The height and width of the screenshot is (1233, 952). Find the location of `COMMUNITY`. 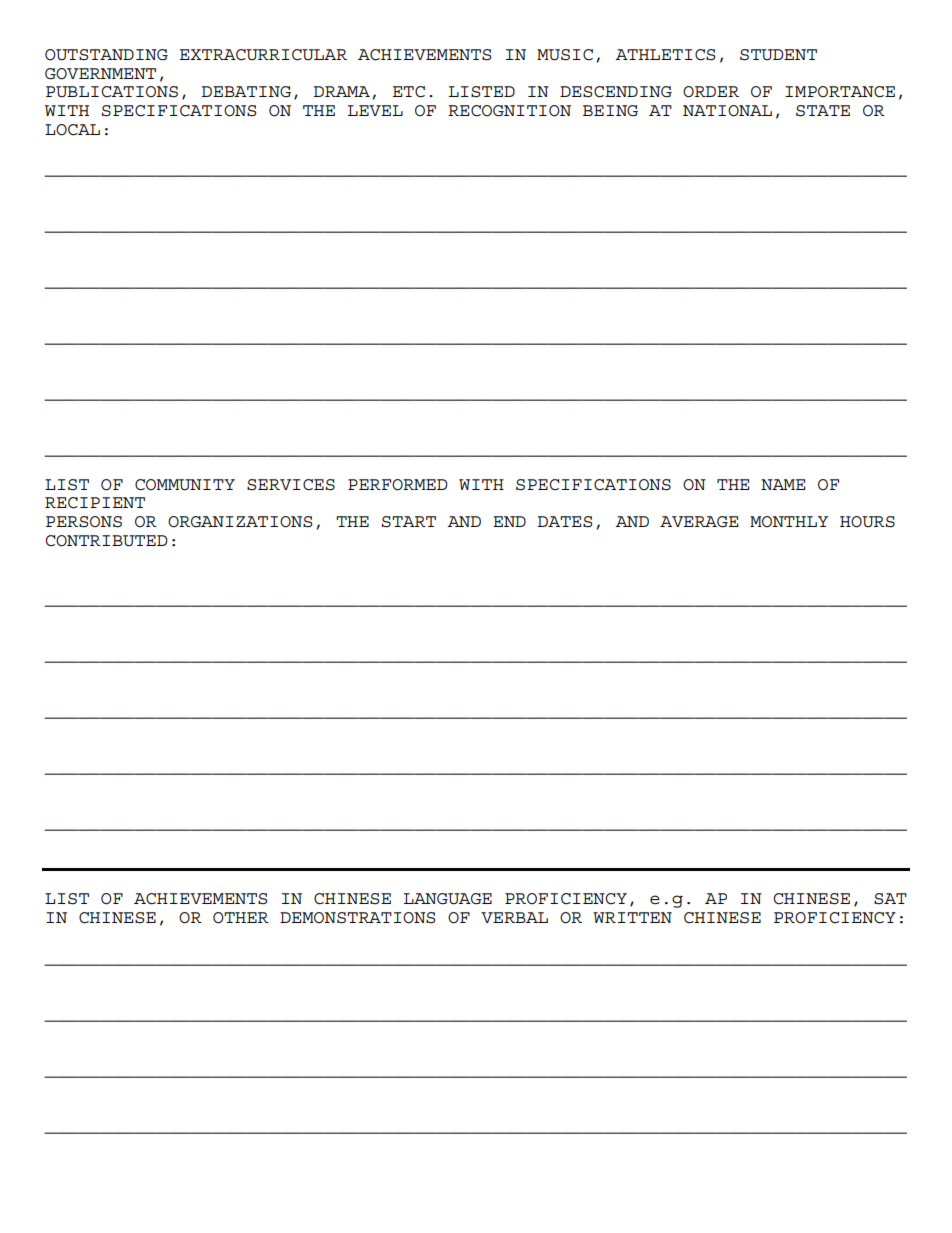

COMMUNITY is located at coordinates (185, 485).
